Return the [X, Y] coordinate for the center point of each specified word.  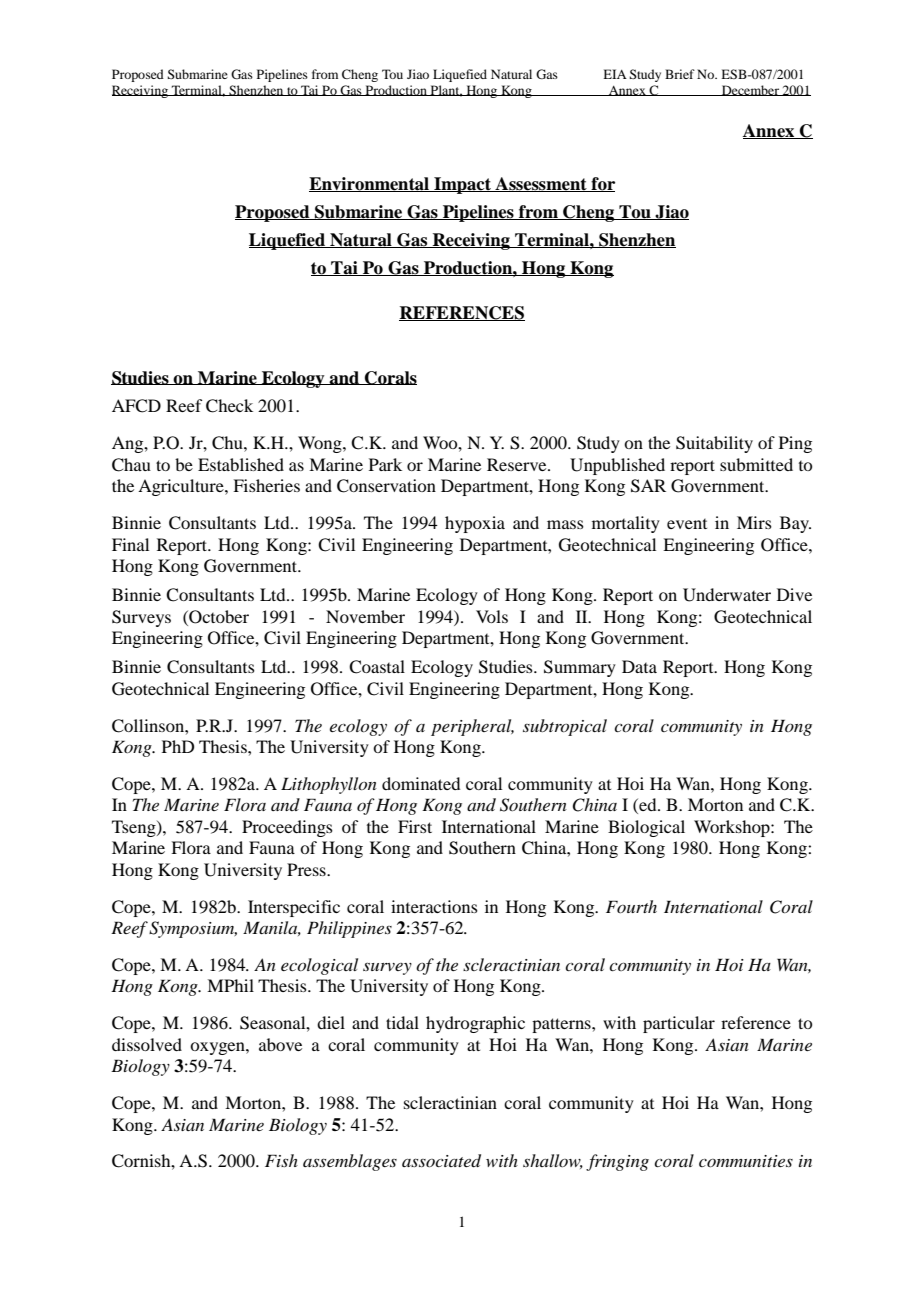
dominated [421, 783]
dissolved [147, 1044]
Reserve [518, 464]
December [750, 90]
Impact [462, 185]
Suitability [714, 444]
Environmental [370, 184]
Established [241, 464]
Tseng [135, 828]
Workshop [733, 828]
